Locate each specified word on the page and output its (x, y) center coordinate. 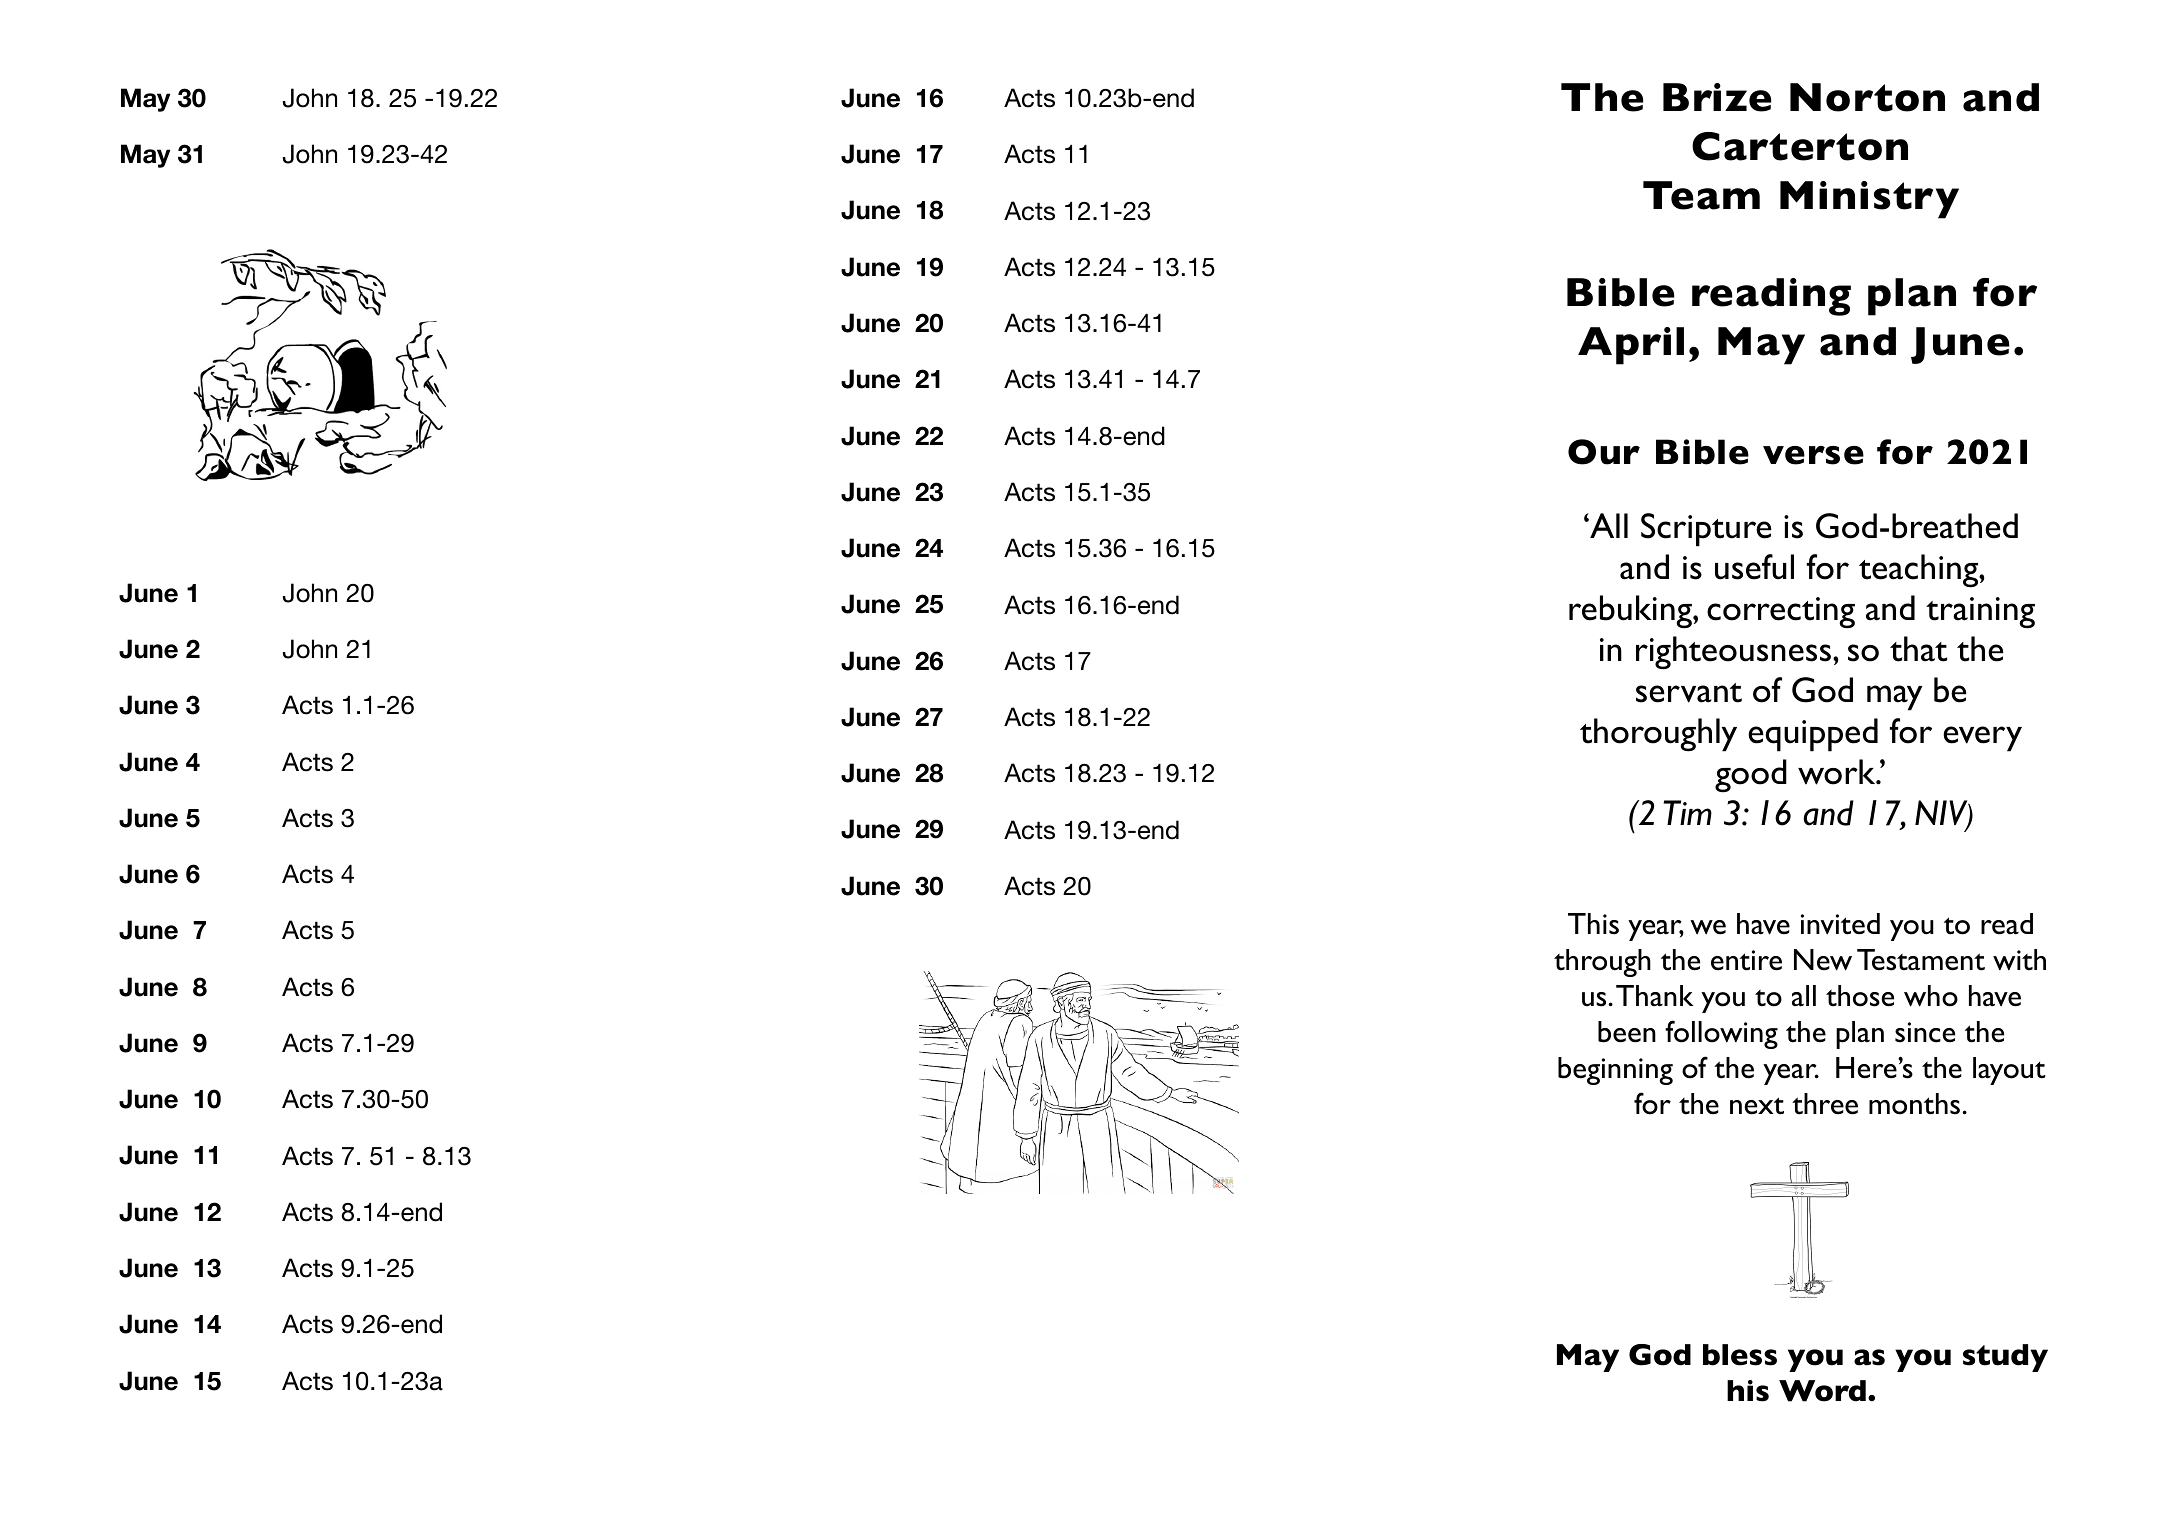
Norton (1867, 97)
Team (1701, 195)
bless (1740, 1355)
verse (1813, 455)
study (2005, 1358)
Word (1822, 1391)
